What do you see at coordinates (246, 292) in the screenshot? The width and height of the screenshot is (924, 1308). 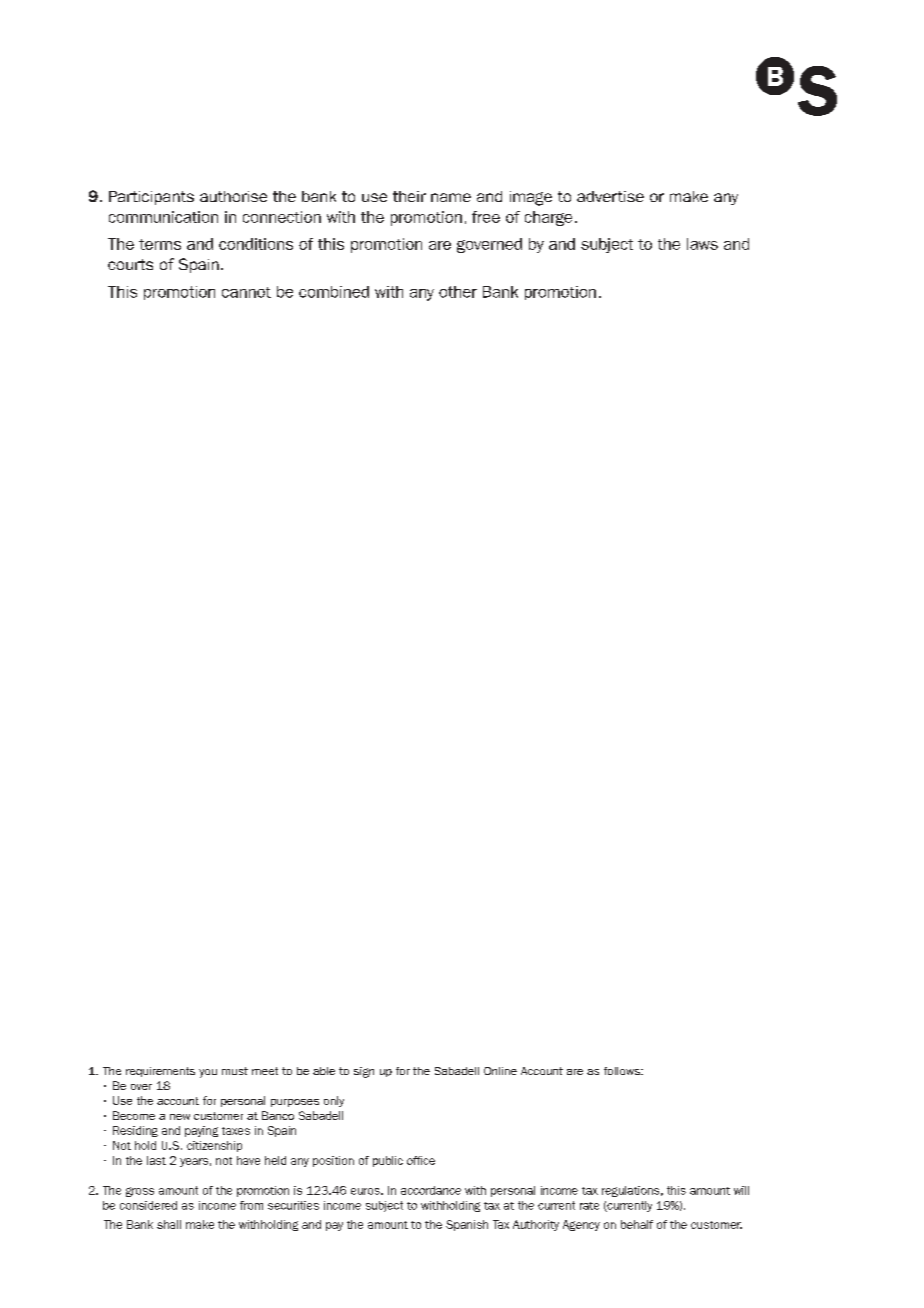 I see `cannot` at bounding box center [246, 292].
